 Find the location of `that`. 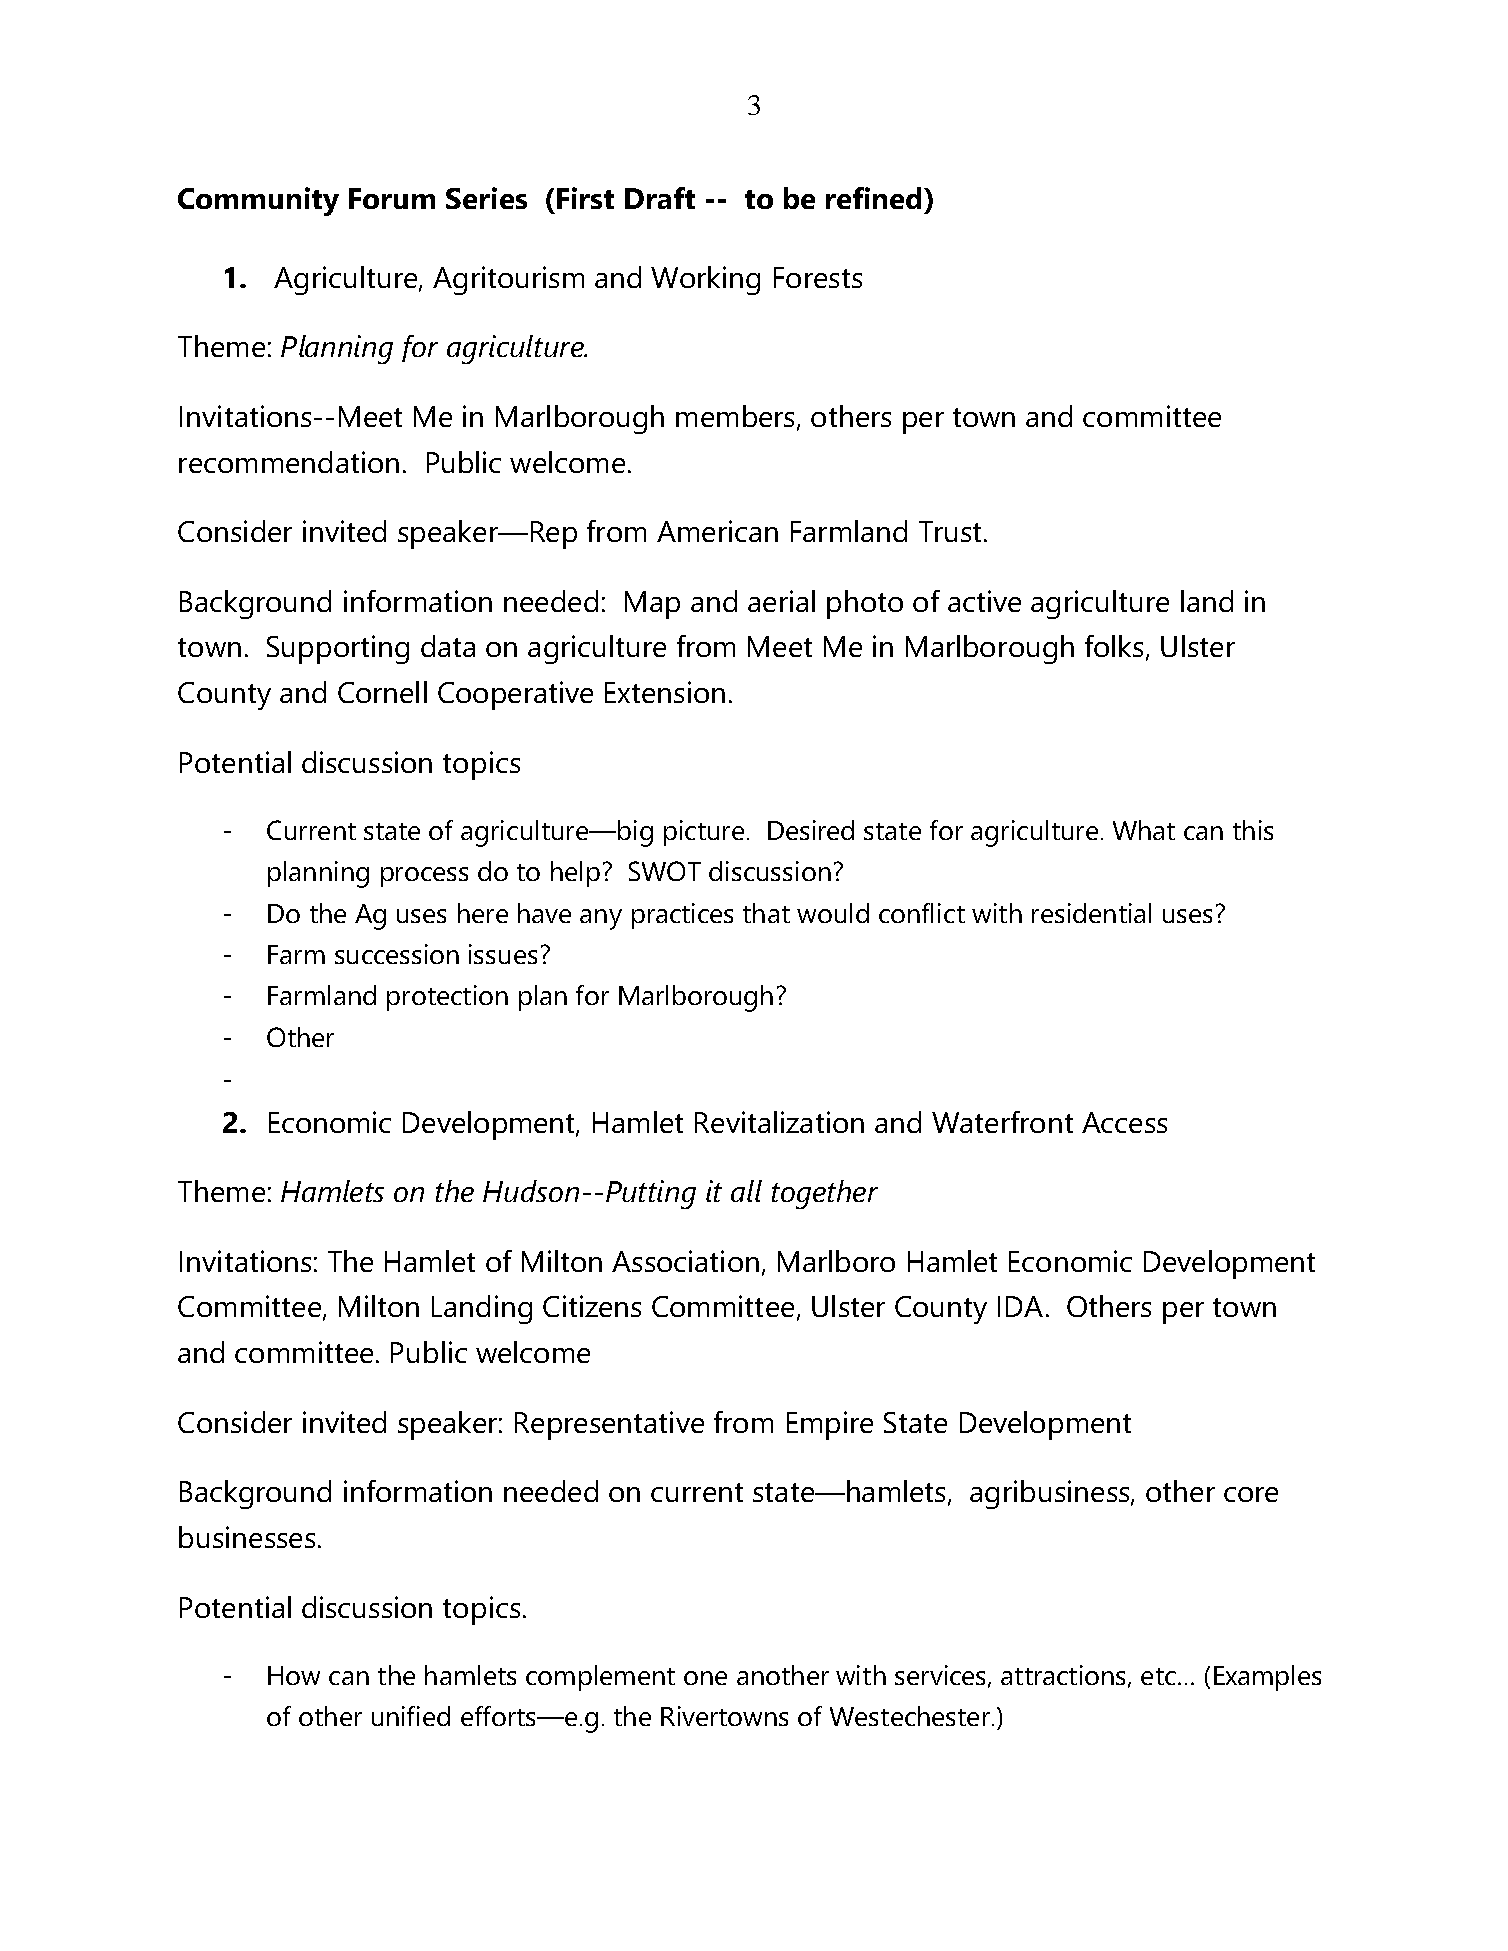

that is located at coordinates (766, 913).
